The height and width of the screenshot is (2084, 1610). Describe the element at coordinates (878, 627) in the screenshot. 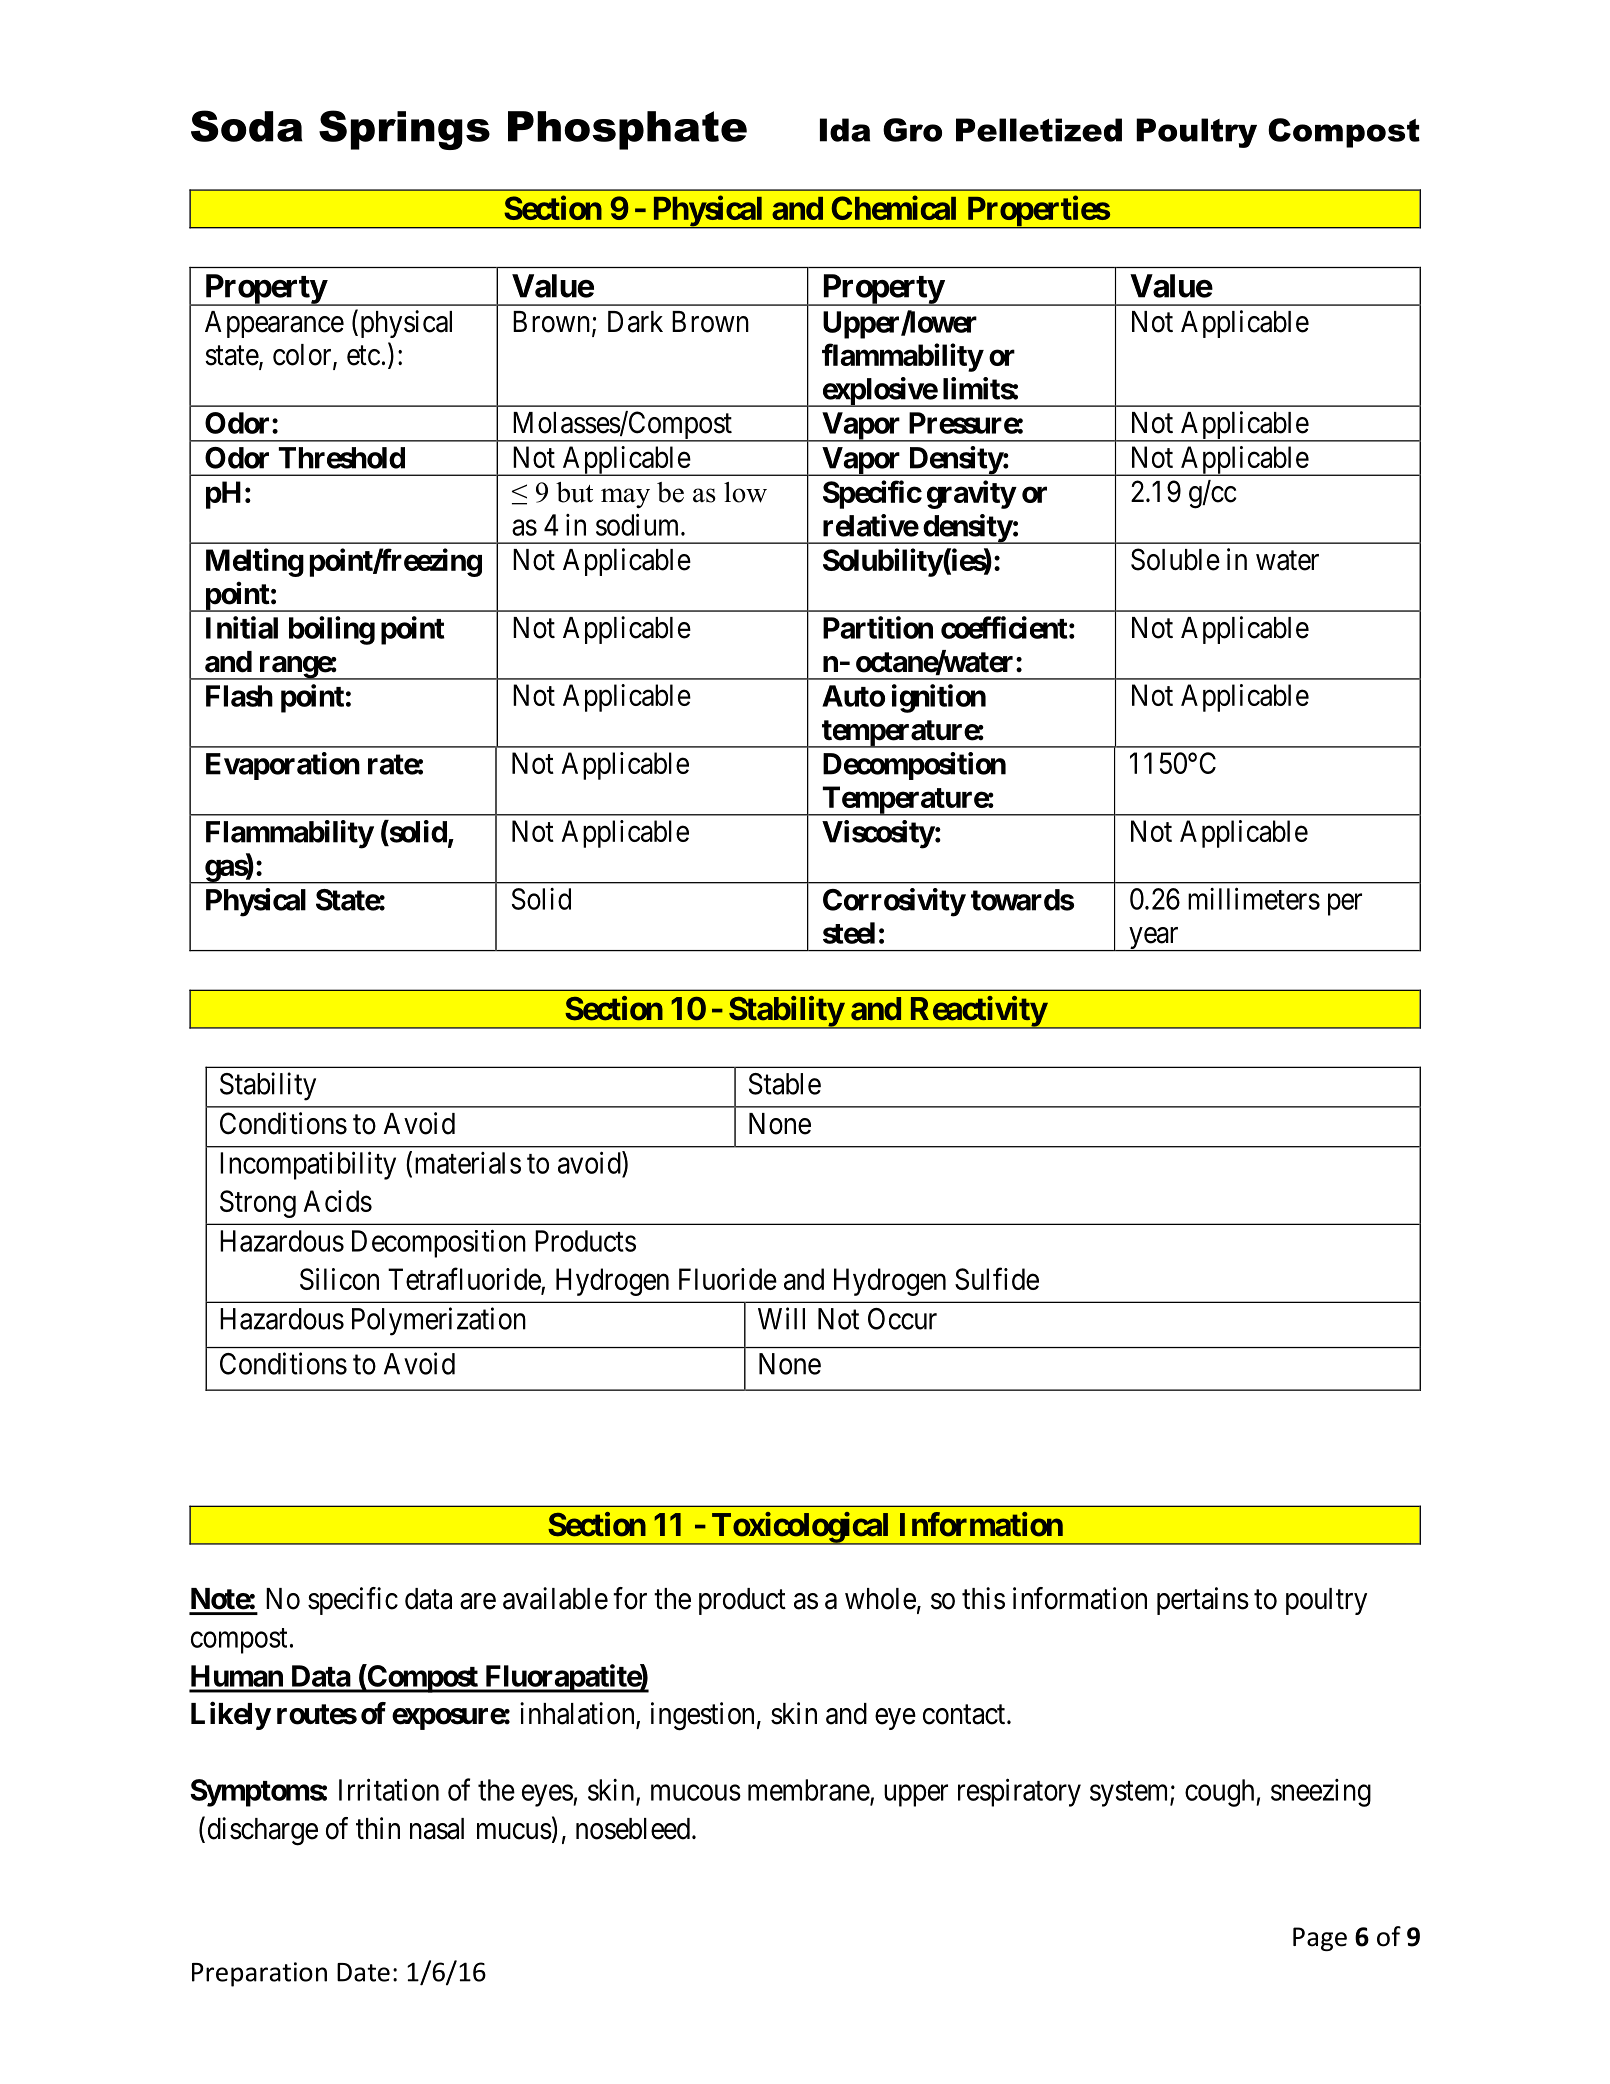

I see `Partition` at that location.
